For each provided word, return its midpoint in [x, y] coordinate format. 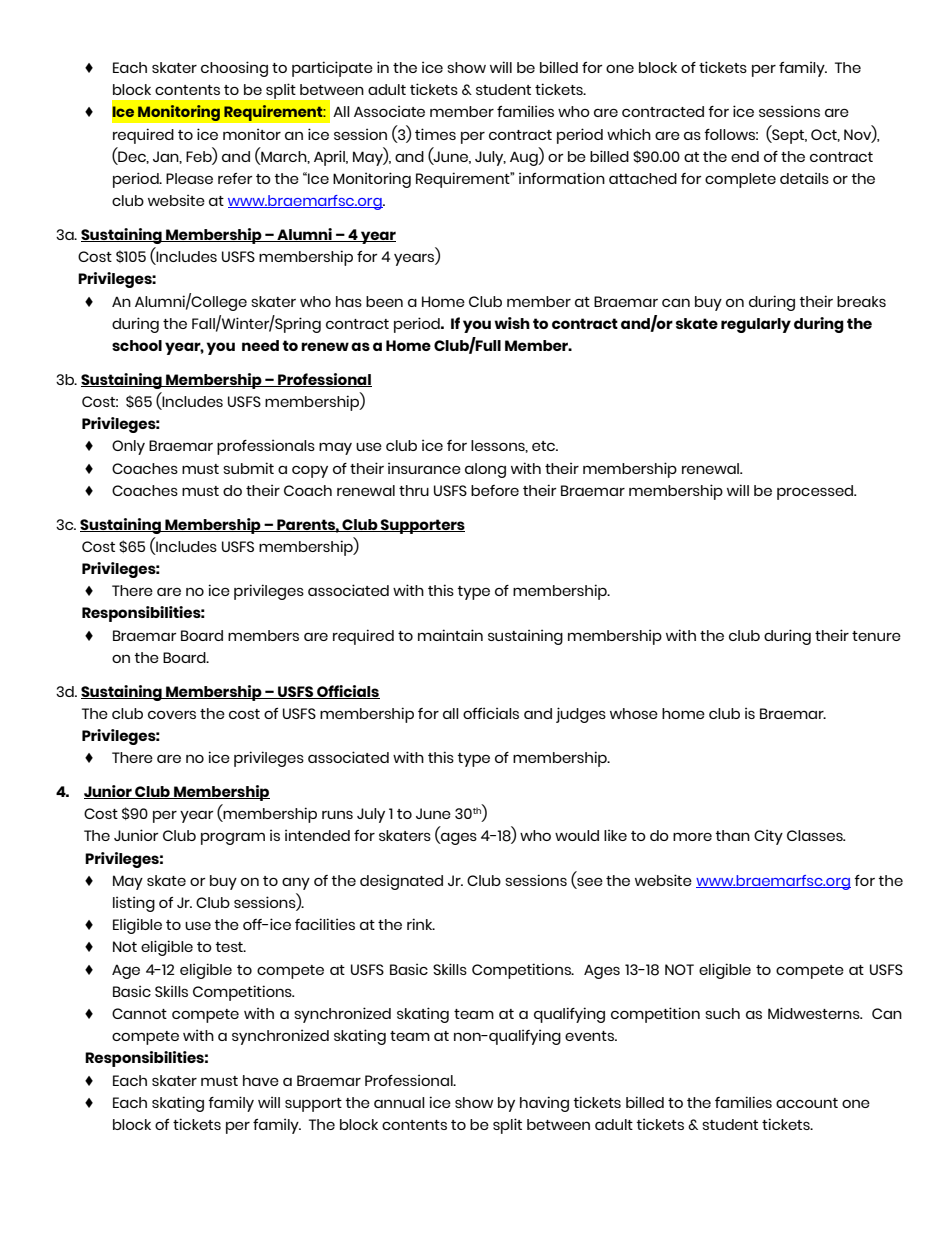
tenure [876, 636]
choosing [234, 69]
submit [248, 468]
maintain [450, 635]
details [804, 178]
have [261, 1080]
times [435, 134]
